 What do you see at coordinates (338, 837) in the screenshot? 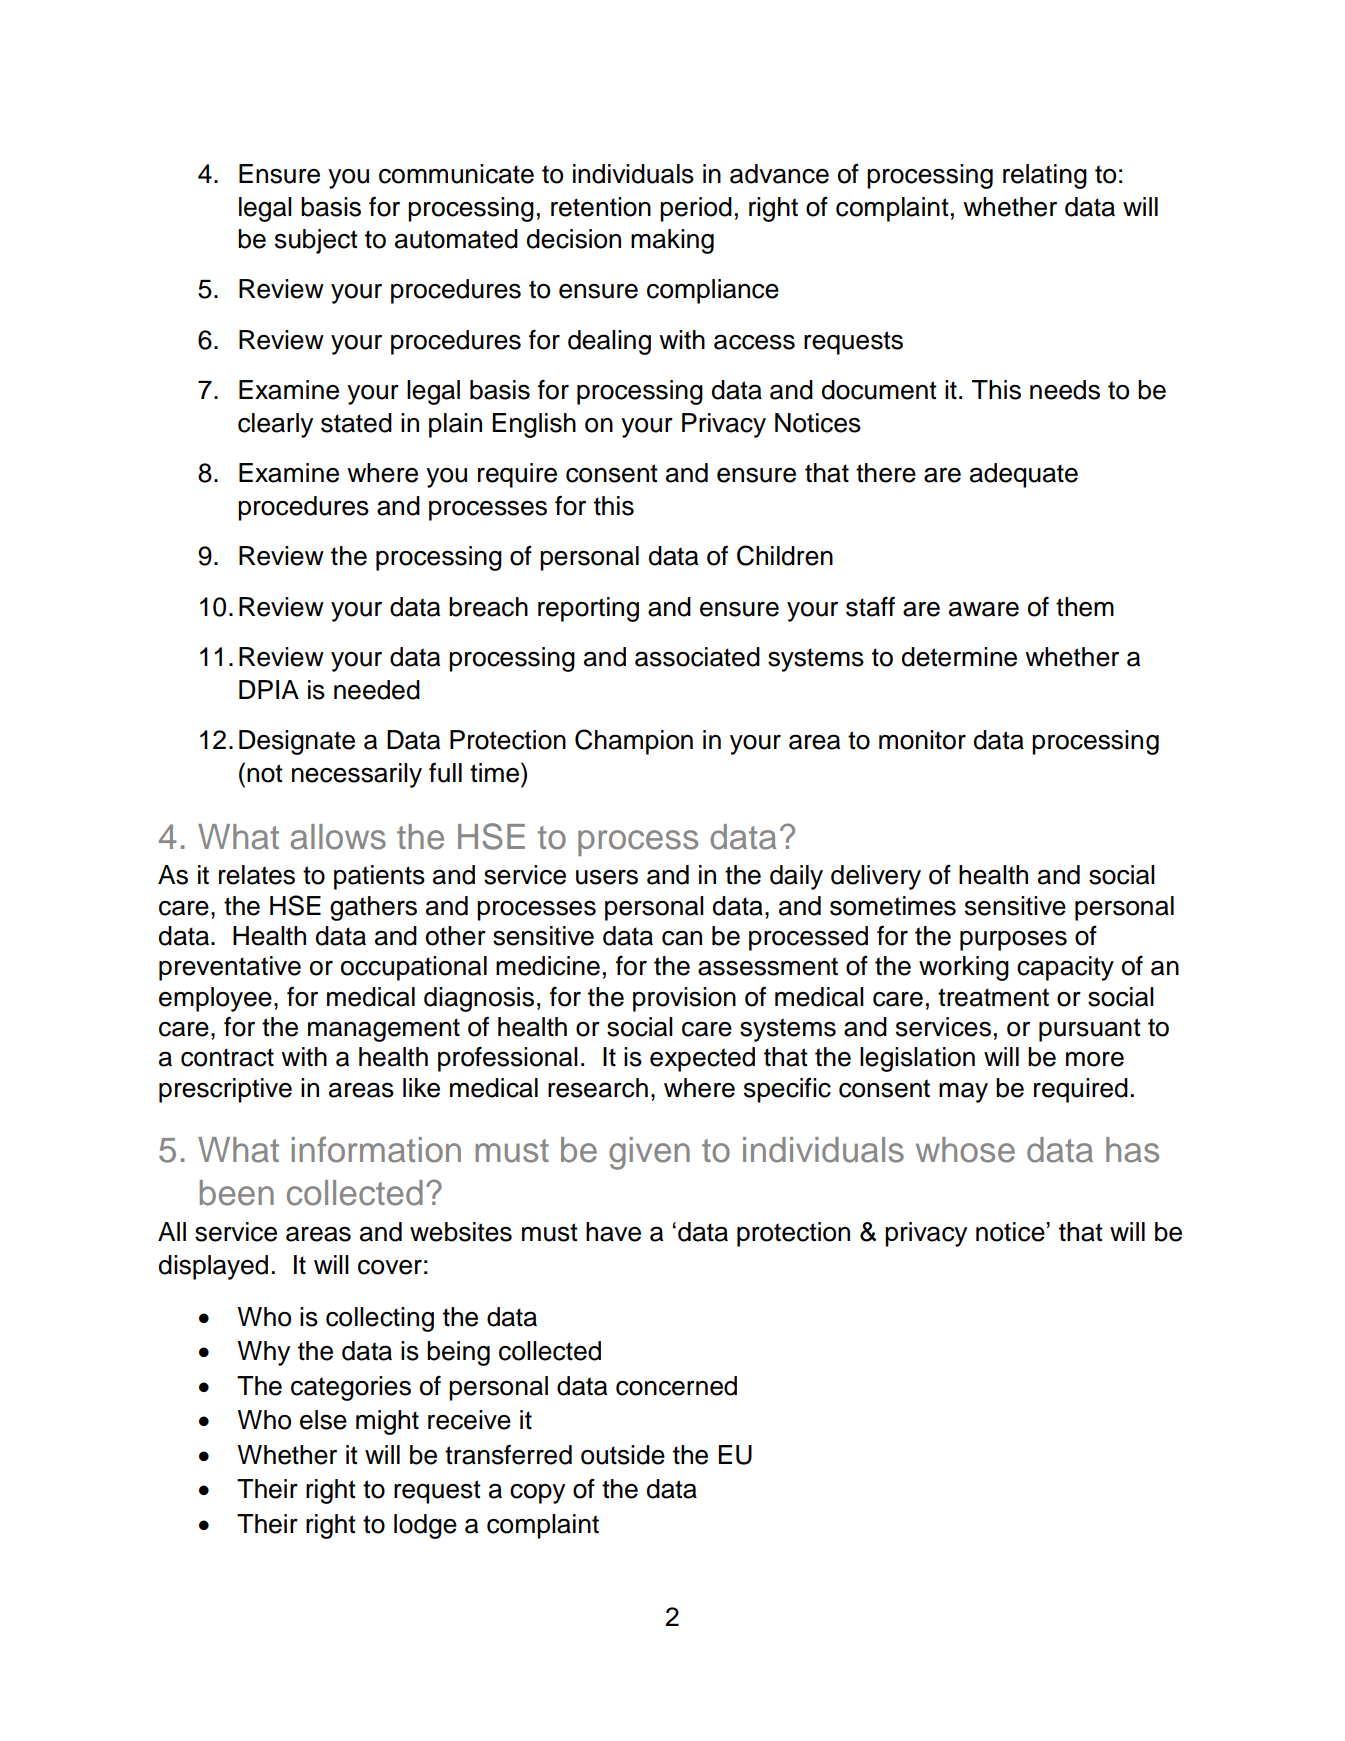
I see `allows` at bounding box center [338, 837].
